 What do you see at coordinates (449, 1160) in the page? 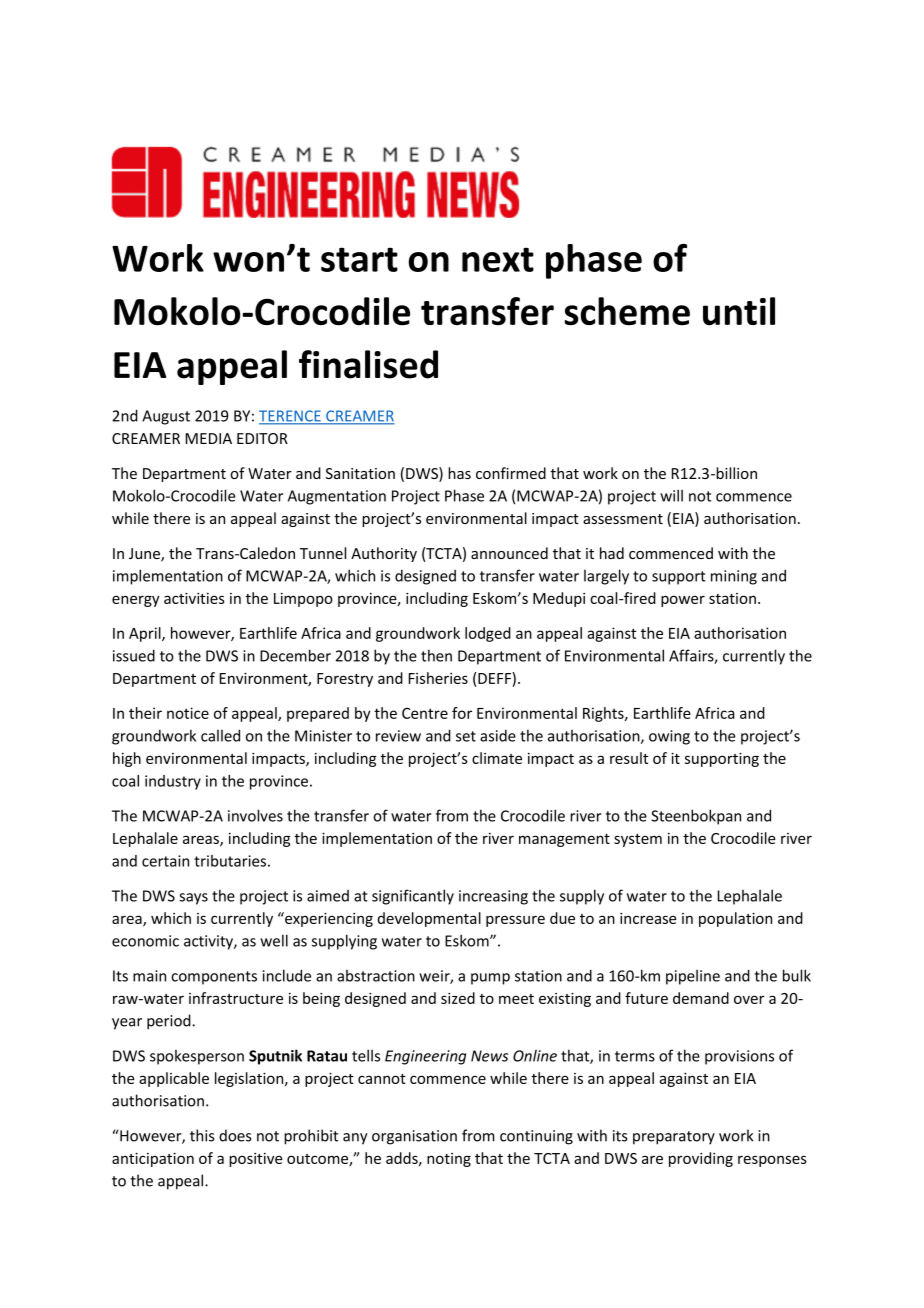
I see `noting` at bounding box center [449, 1160].
